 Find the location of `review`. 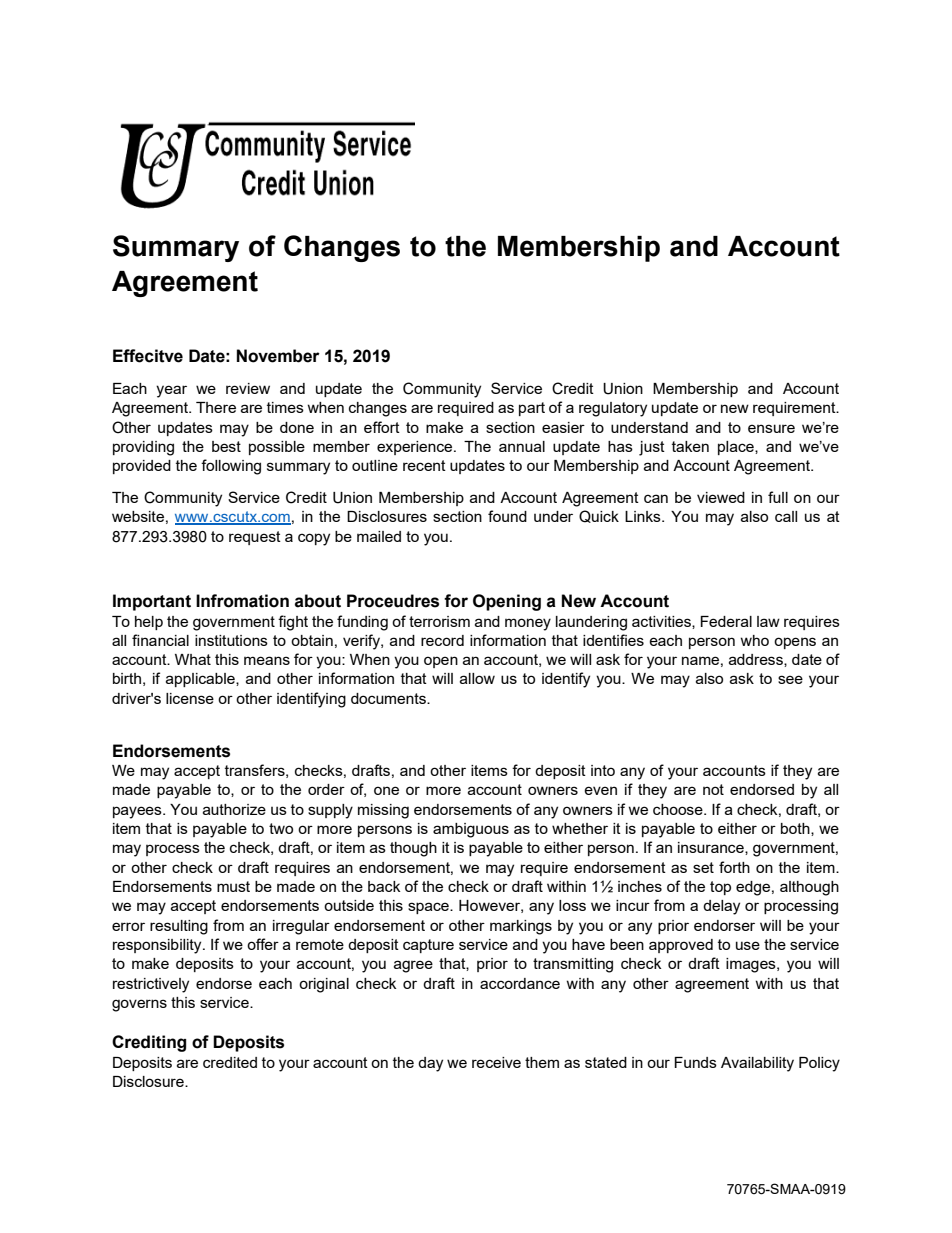

review is located at coordinates (248, 388).
